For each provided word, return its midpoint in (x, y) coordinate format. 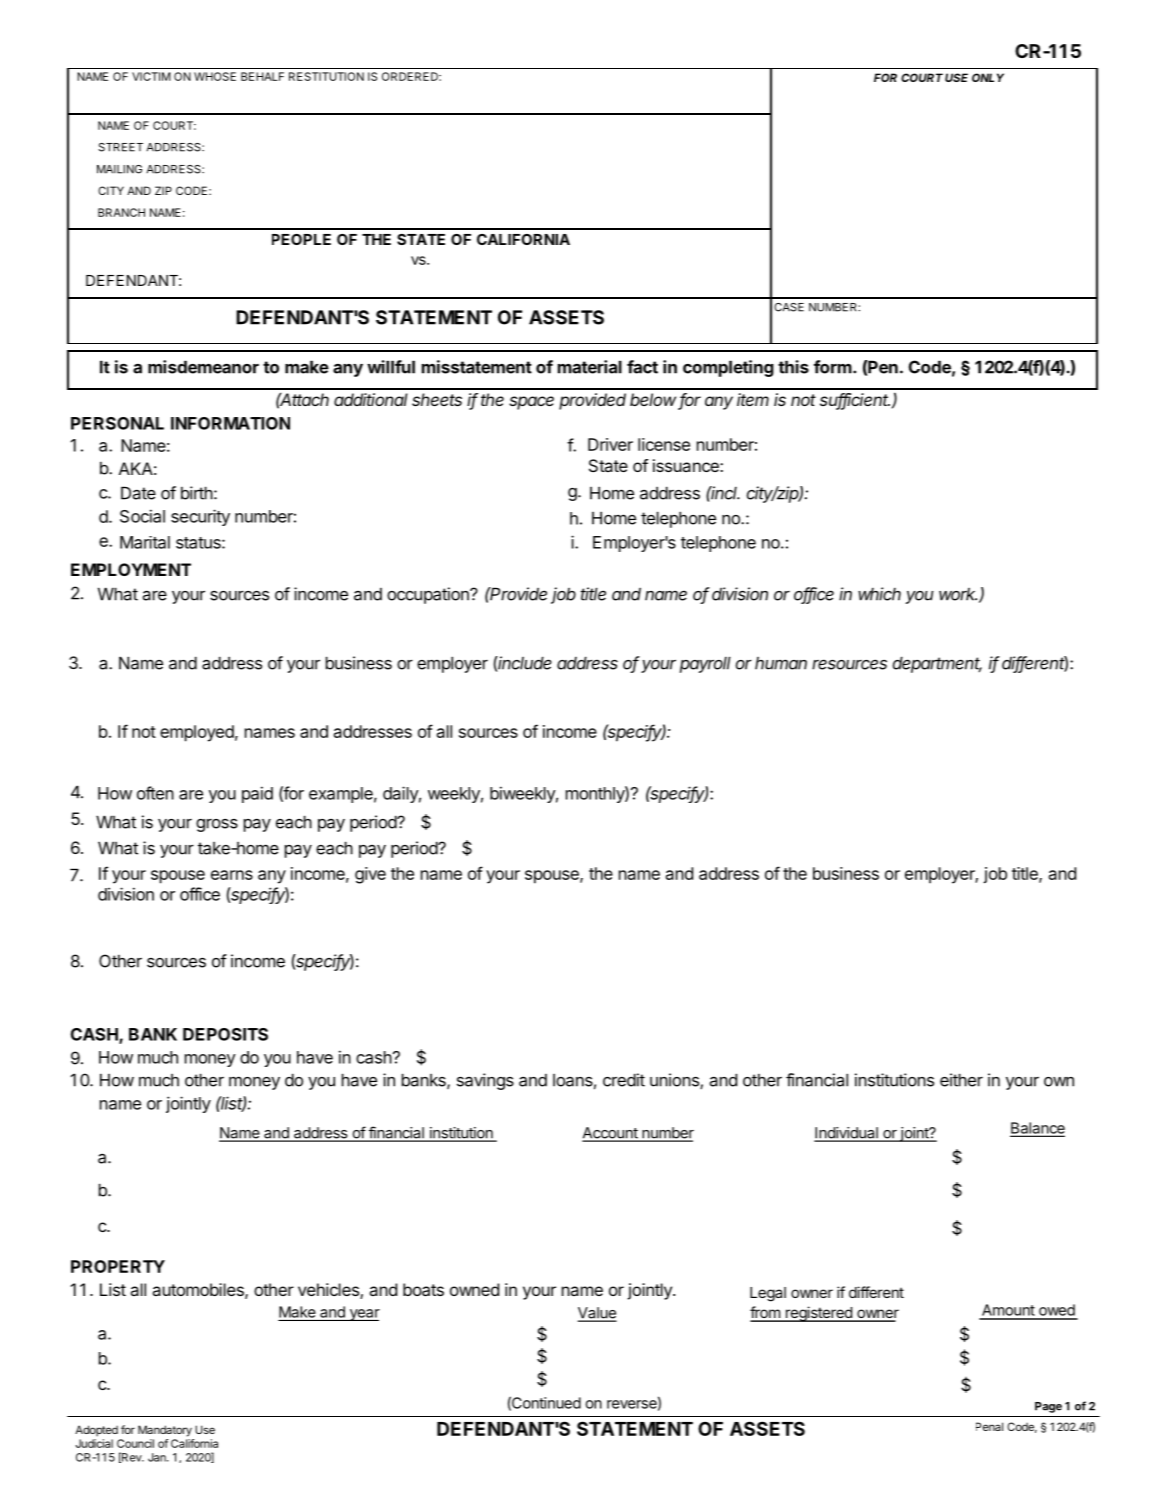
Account (611, 1134)
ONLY (988, 77)
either (961, 1080)
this (793, 367)
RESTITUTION (326, 76)
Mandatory (165, 1431)
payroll (705, 664)
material (590, 367)
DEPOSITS (225, 1034)
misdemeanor (203, 367)
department (937, 664)
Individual (847, 1134)
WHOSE (215, 76)
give (370, 875)
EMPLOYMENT (131, 569)
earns (232, 875)
